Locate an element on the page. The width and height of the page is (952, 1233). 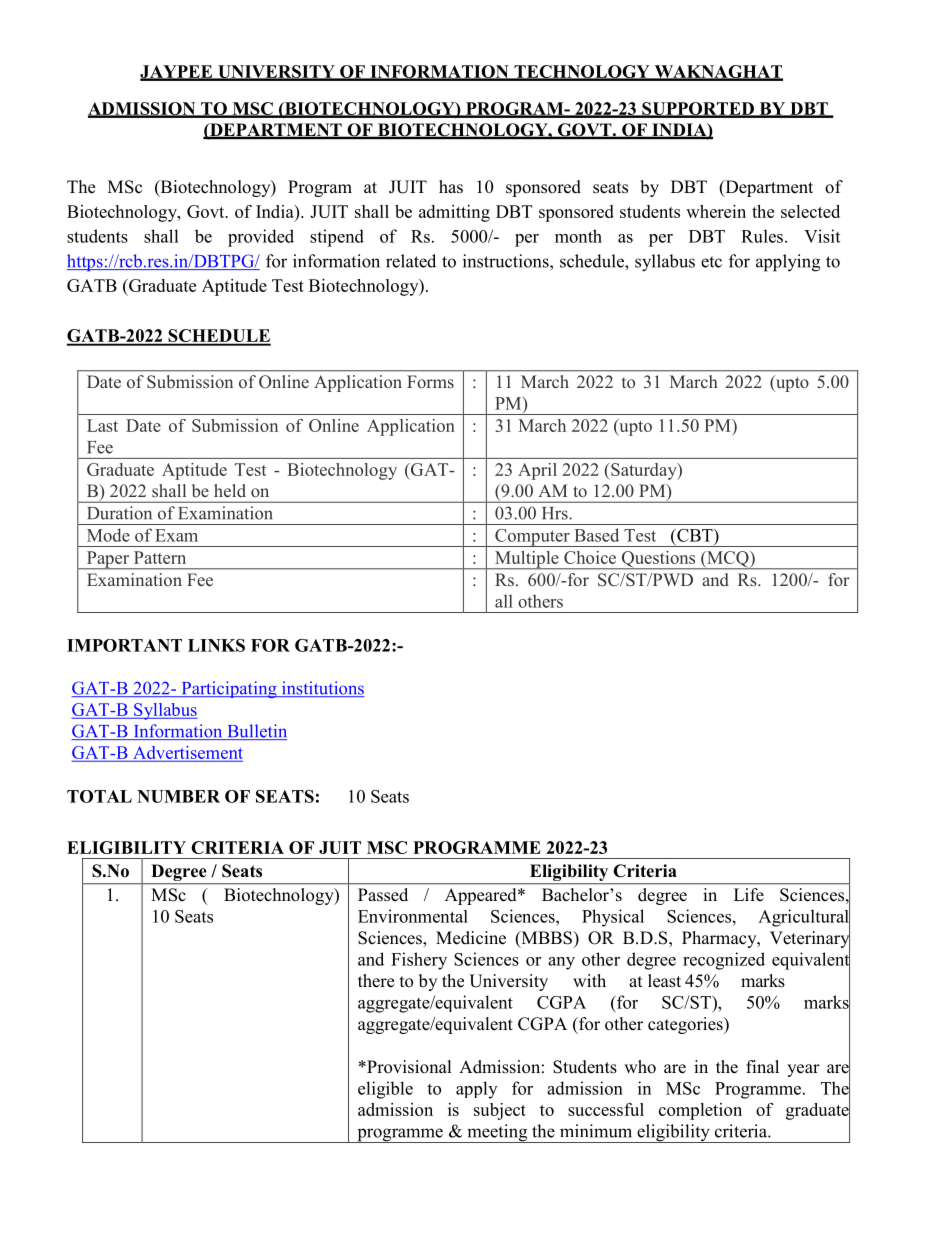
SUPPORTED is located at coordinates (698, 109).
